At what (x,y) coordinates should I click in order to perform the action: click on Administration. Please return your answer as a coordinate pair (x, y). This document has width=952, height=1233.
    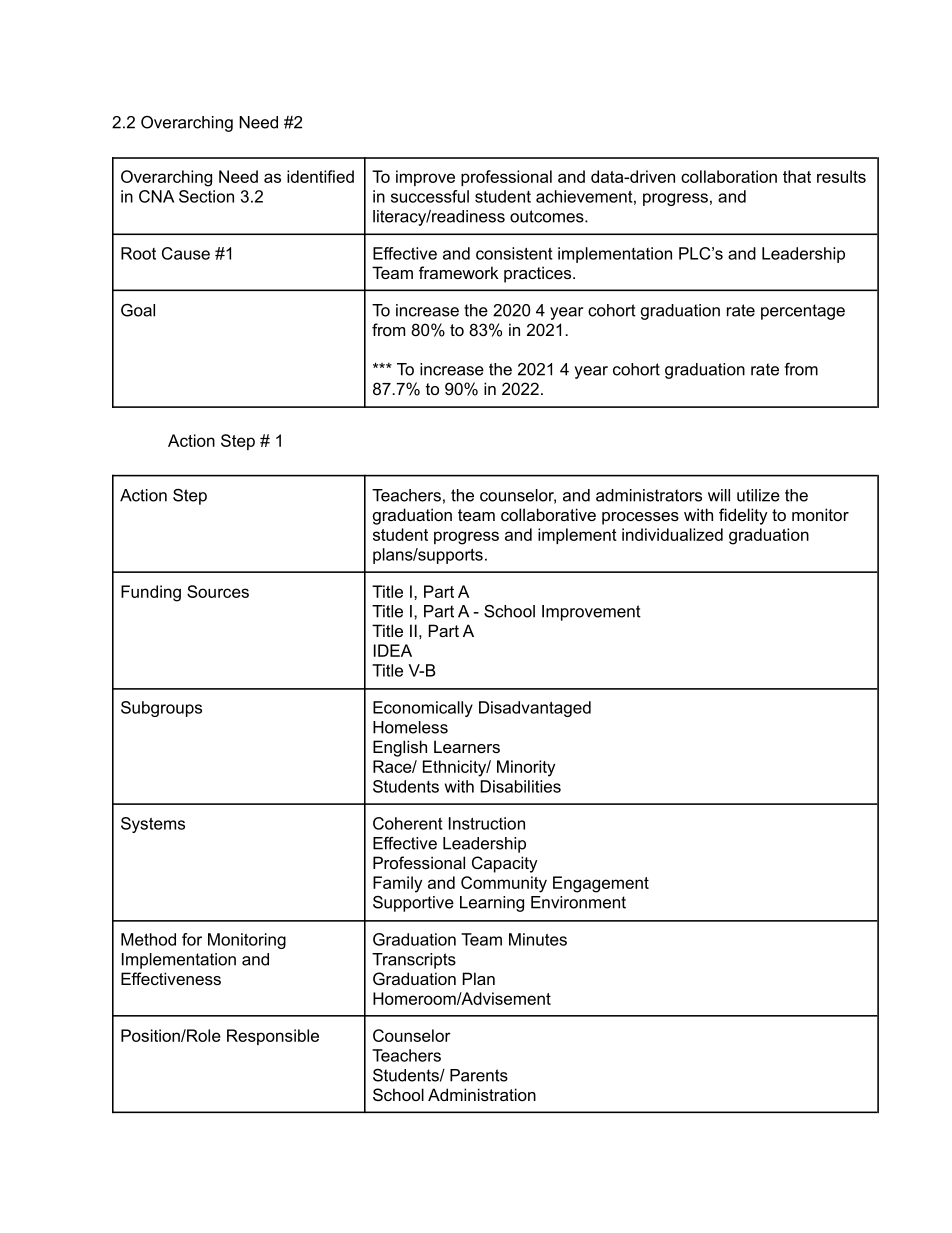
    Looking at the image, I should click on (482, 1094).
